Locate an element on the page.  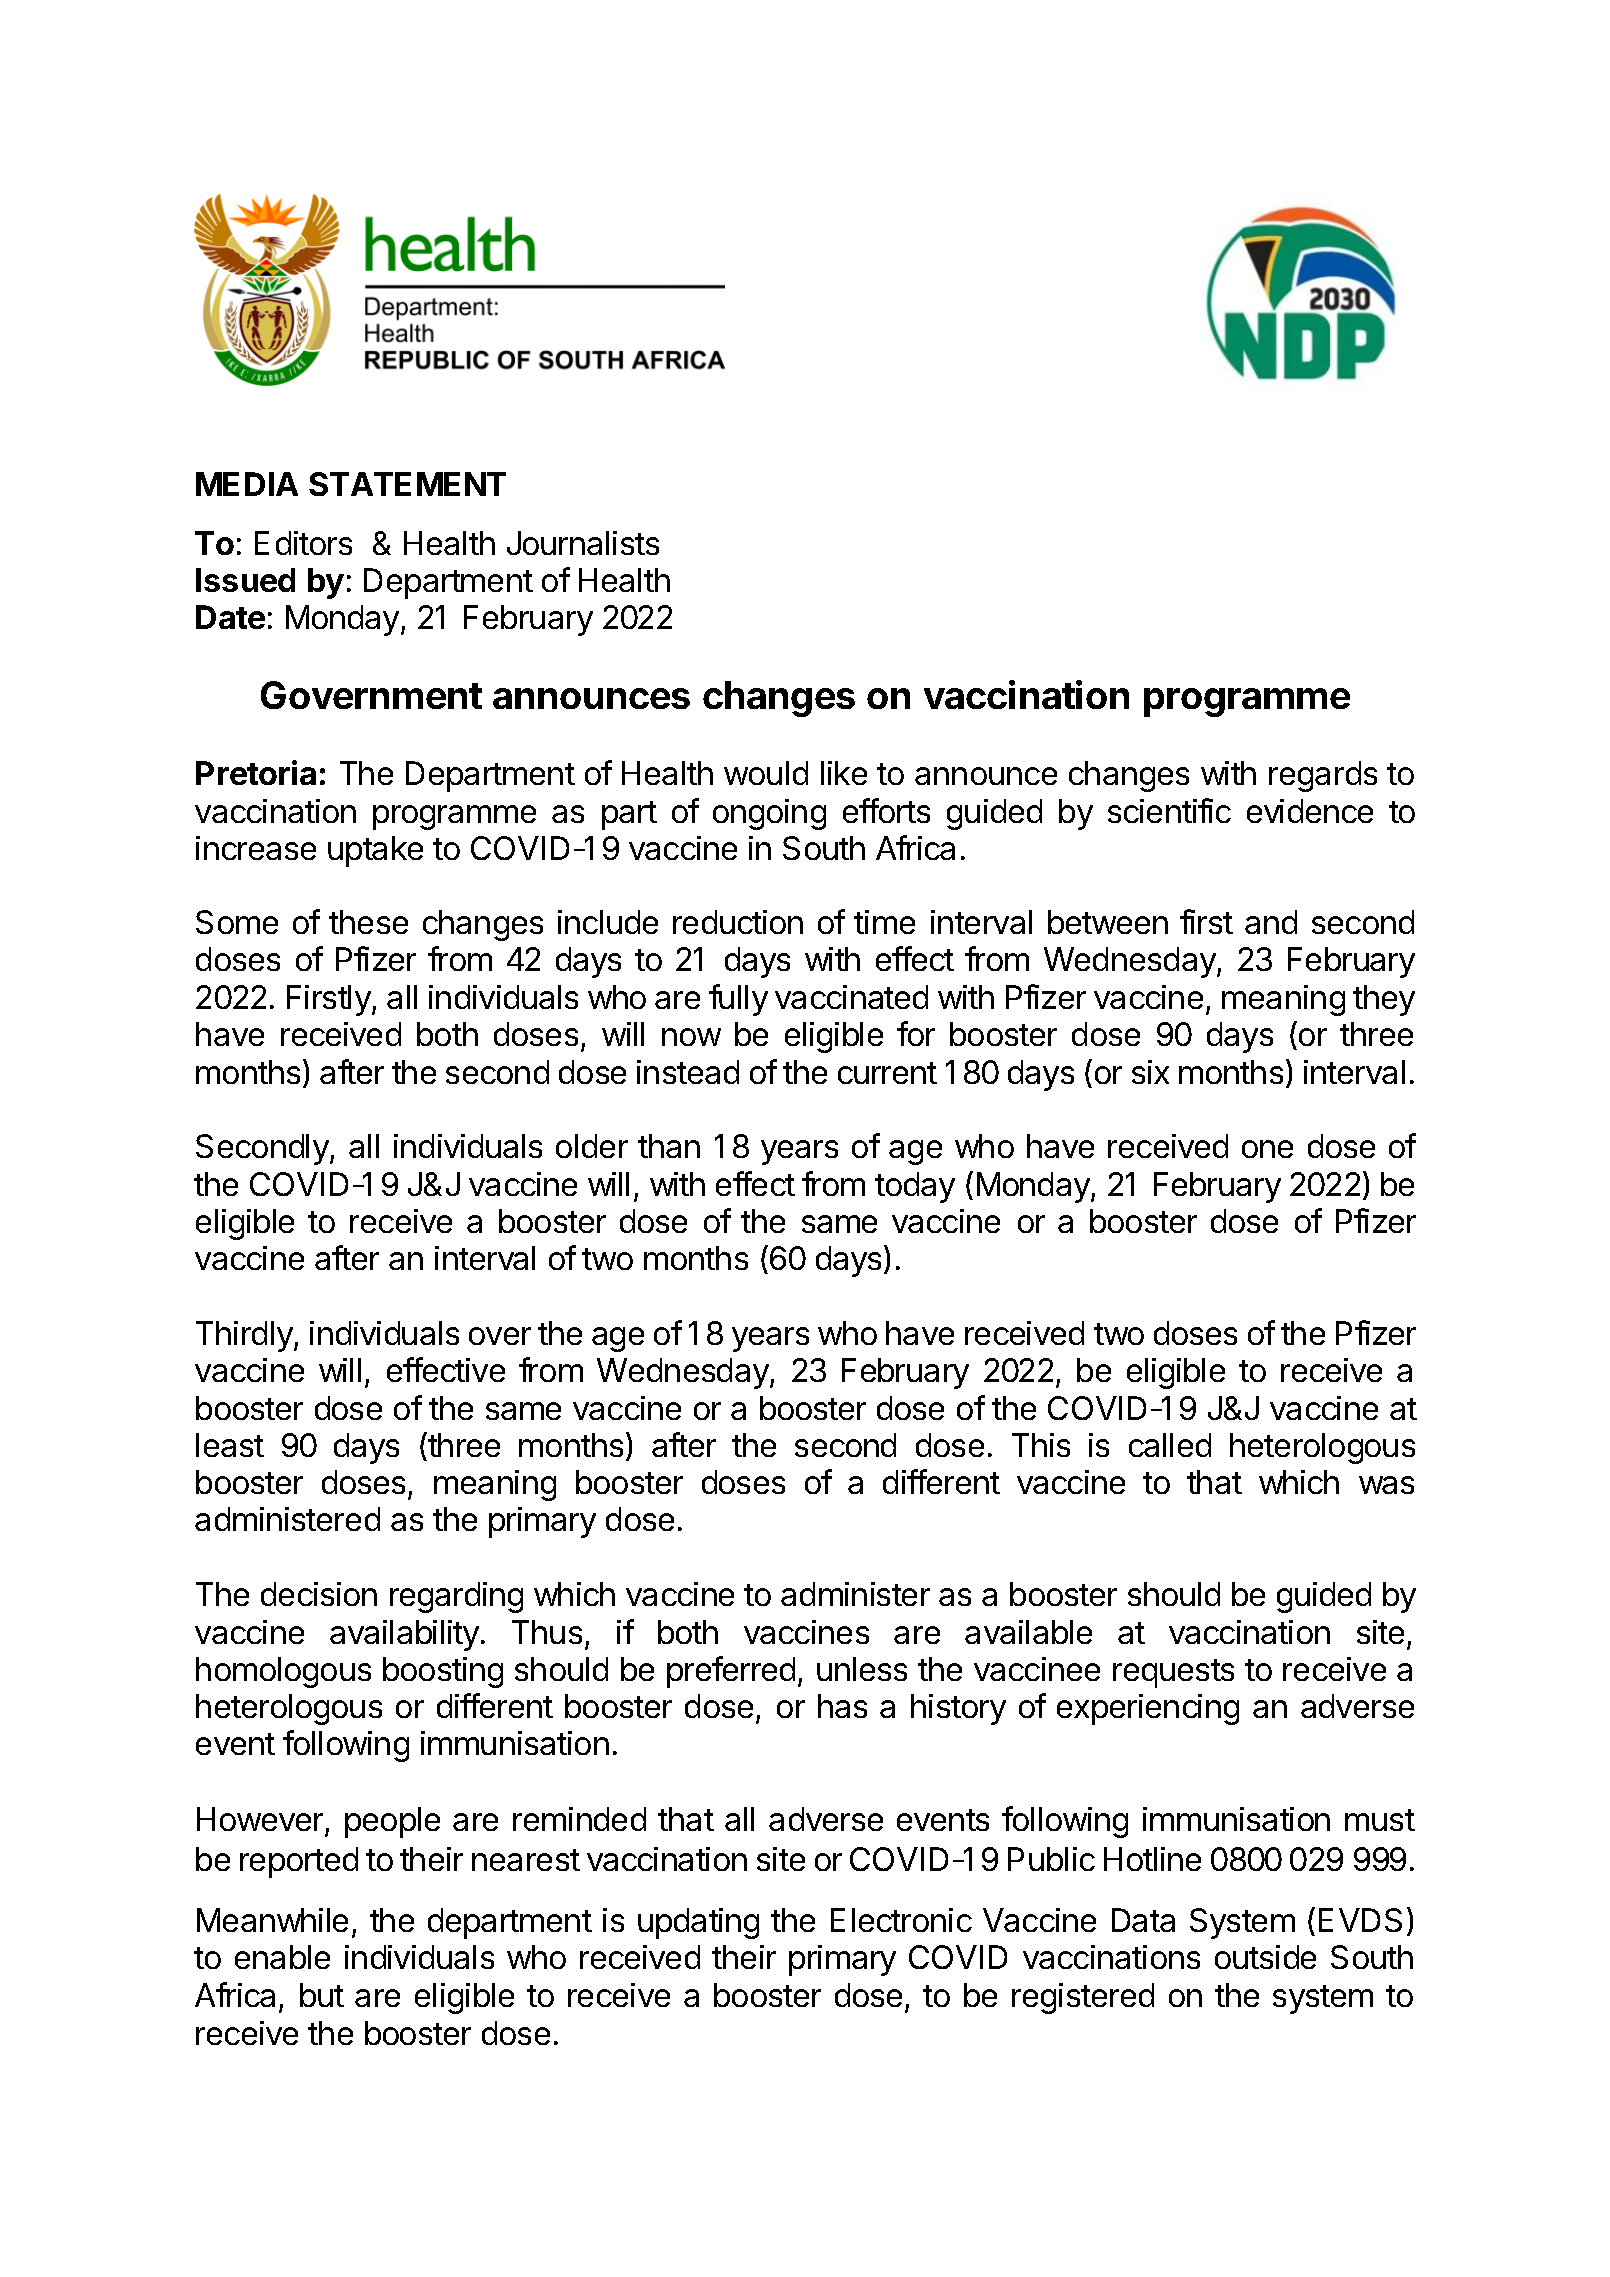
Editors is located at coordinates (303, 543).
